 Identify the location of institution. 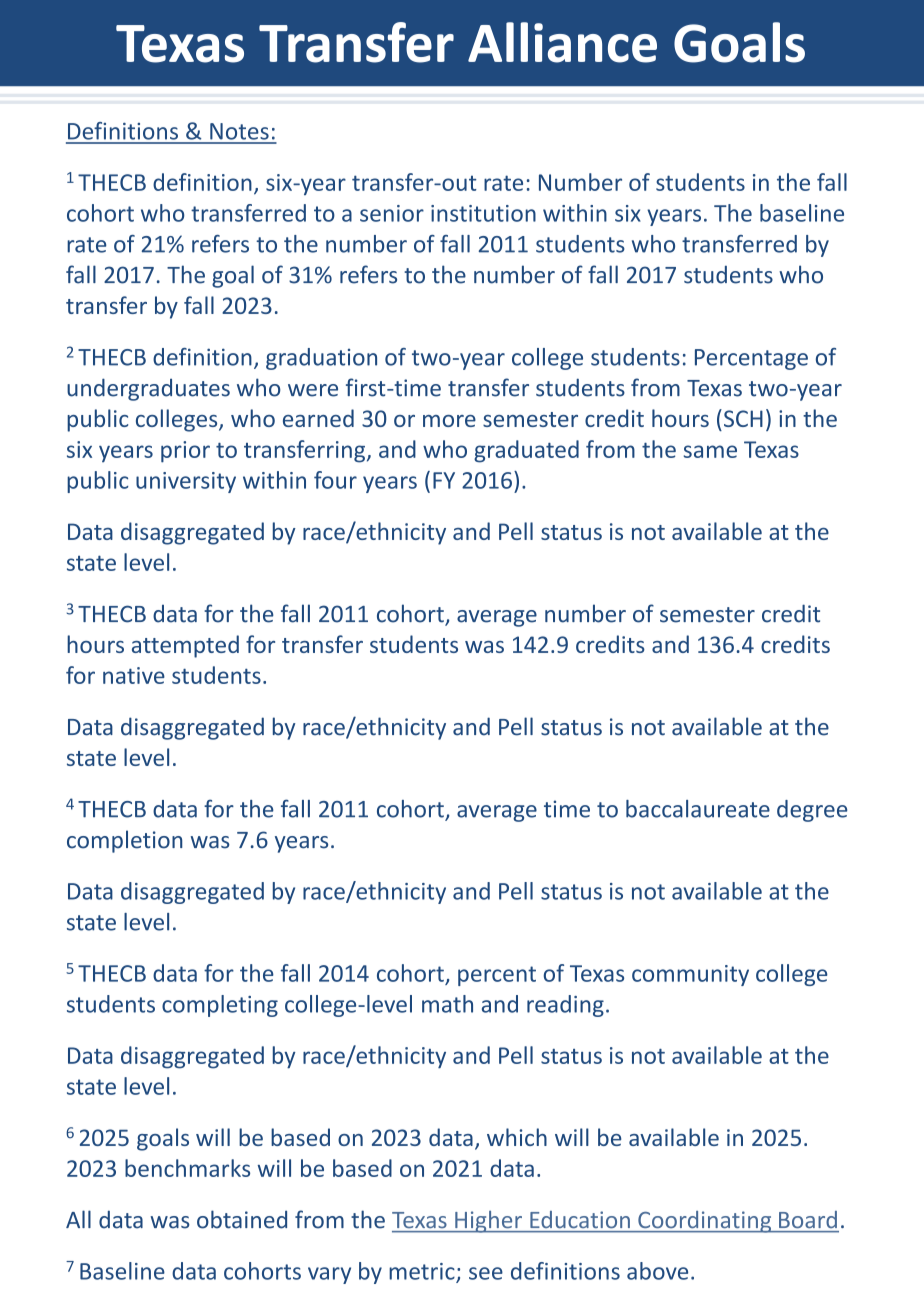
(483, 213).
